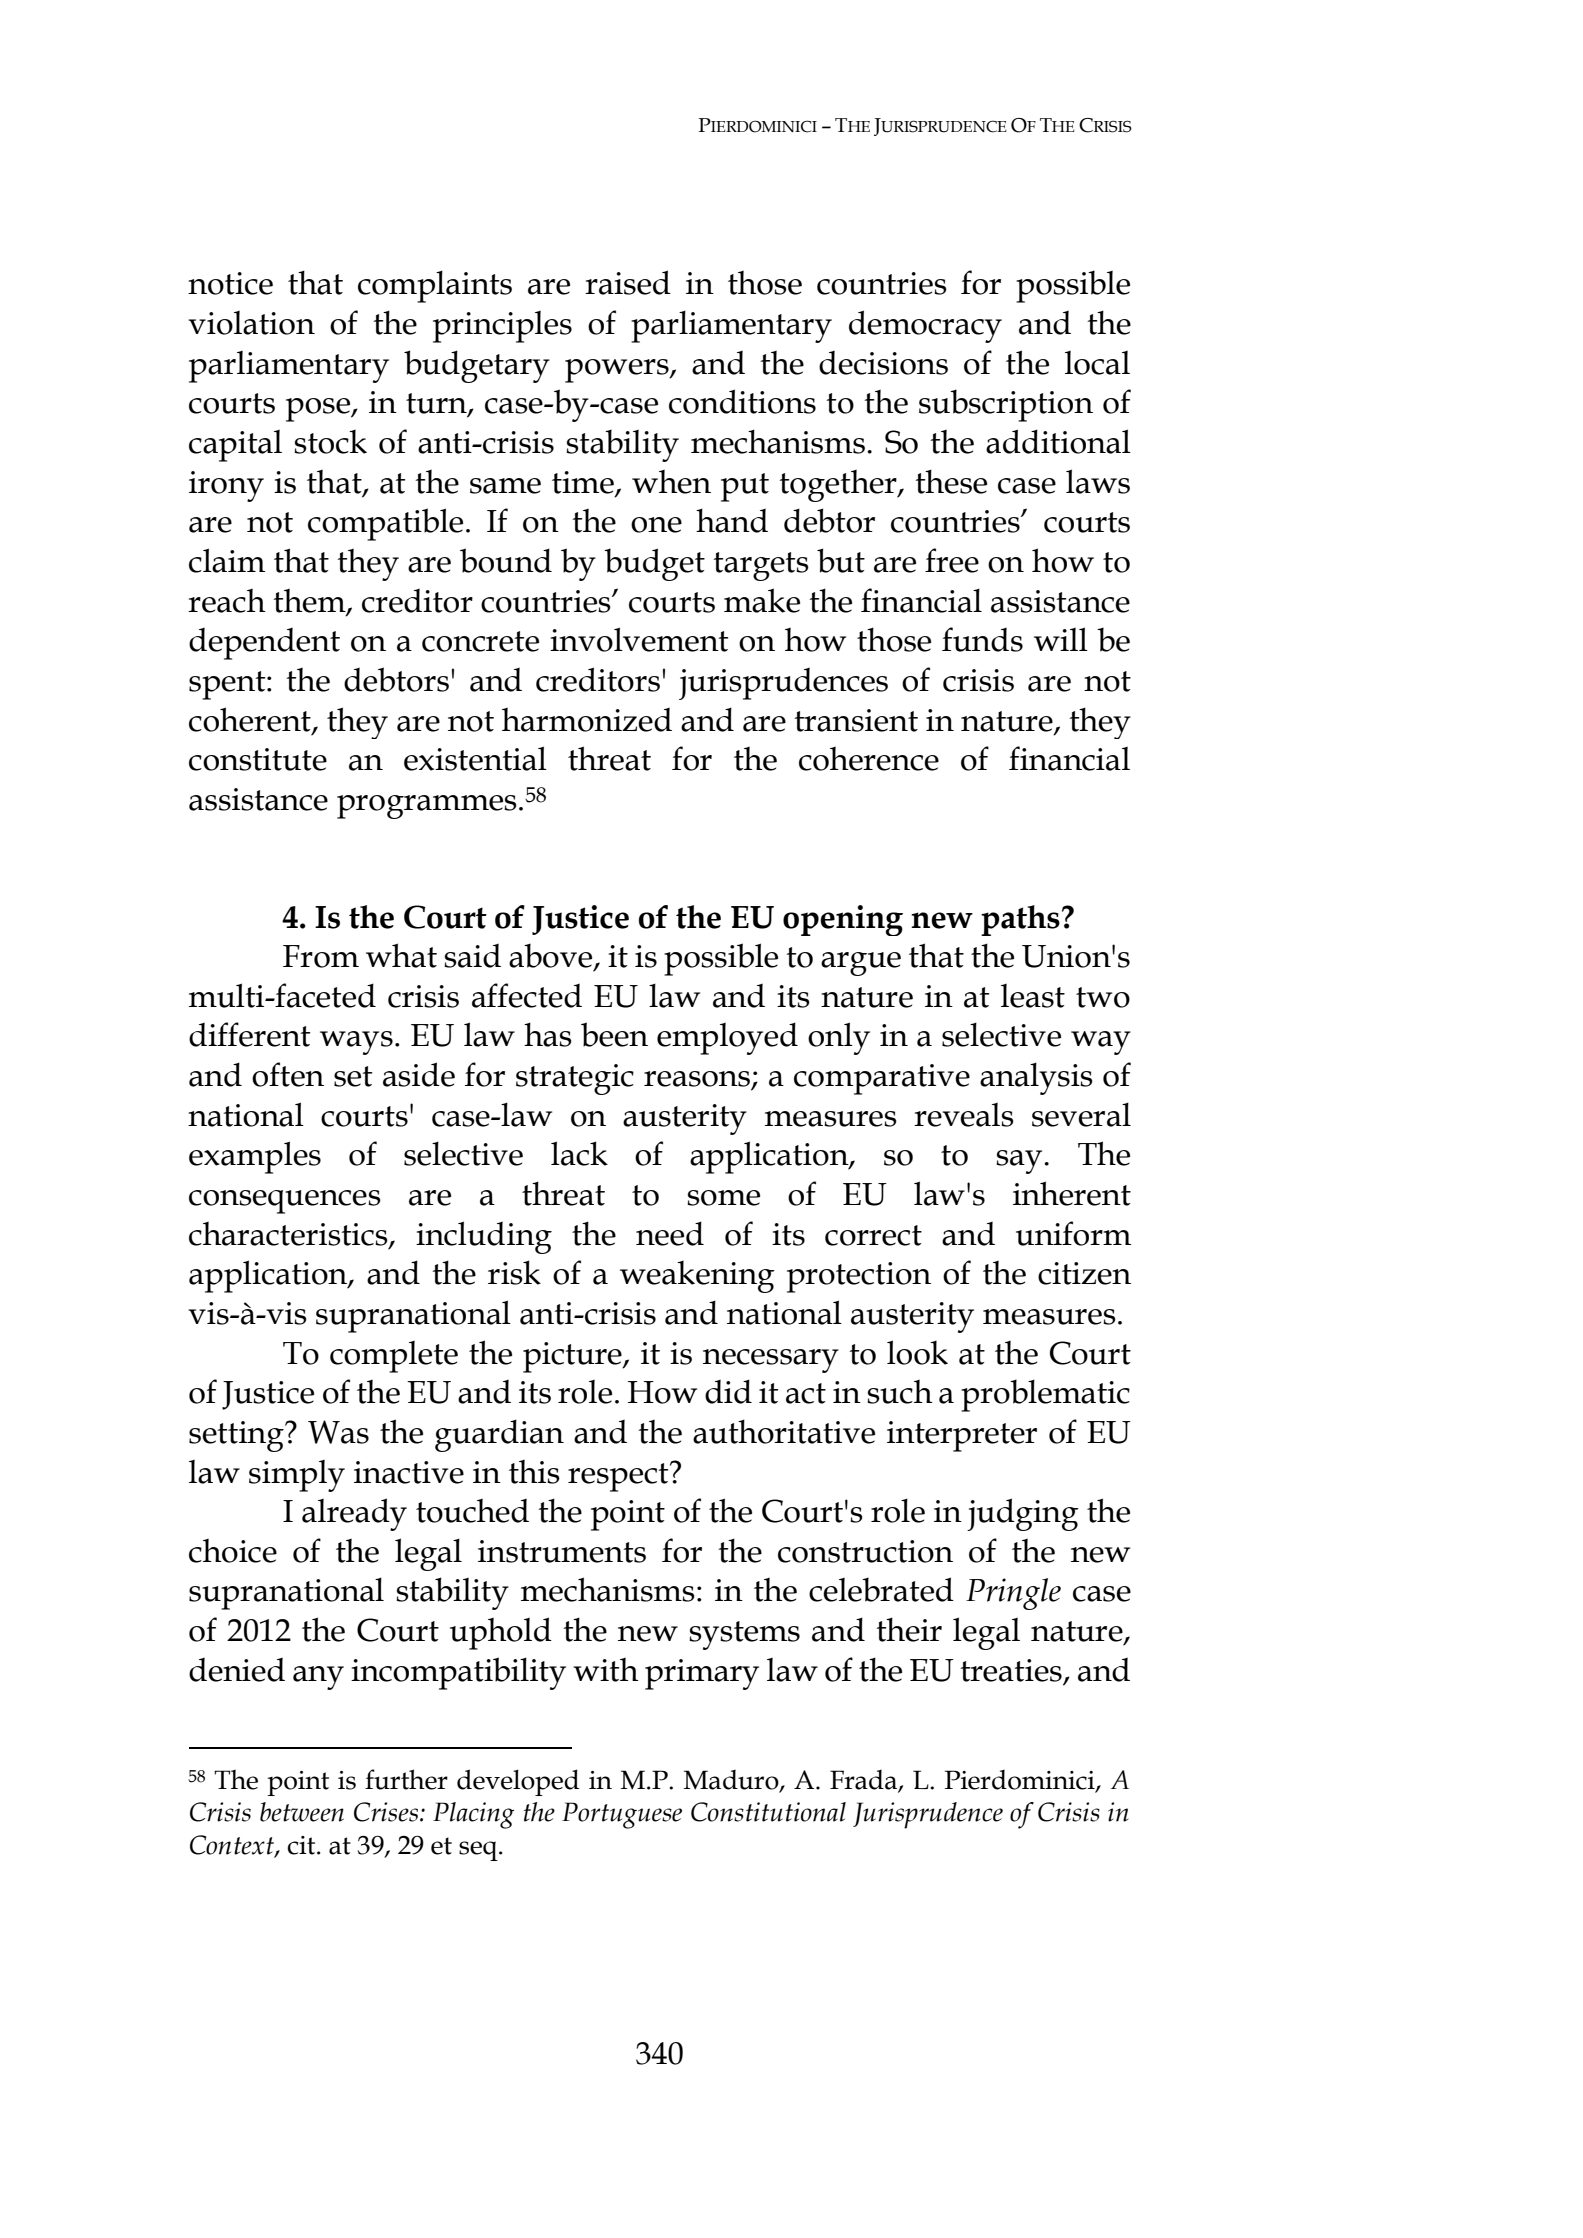 This screenshot has width=1583, height=2238. Describe the element at coordinates (356, 1043) in the screenshot. I see `ways` at that location.
